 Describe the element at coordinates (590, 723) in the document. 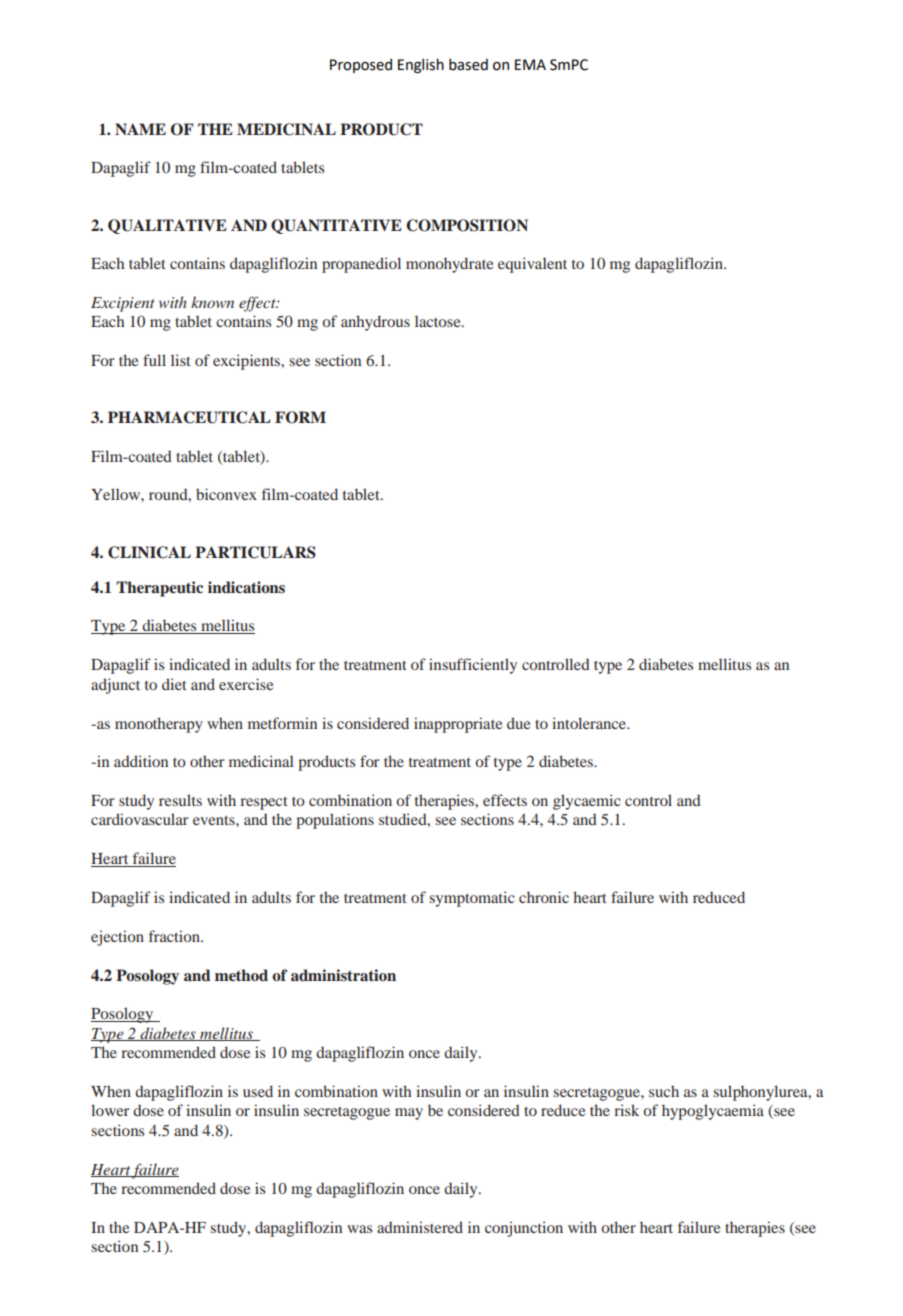

I see `intolerance` at that location.
